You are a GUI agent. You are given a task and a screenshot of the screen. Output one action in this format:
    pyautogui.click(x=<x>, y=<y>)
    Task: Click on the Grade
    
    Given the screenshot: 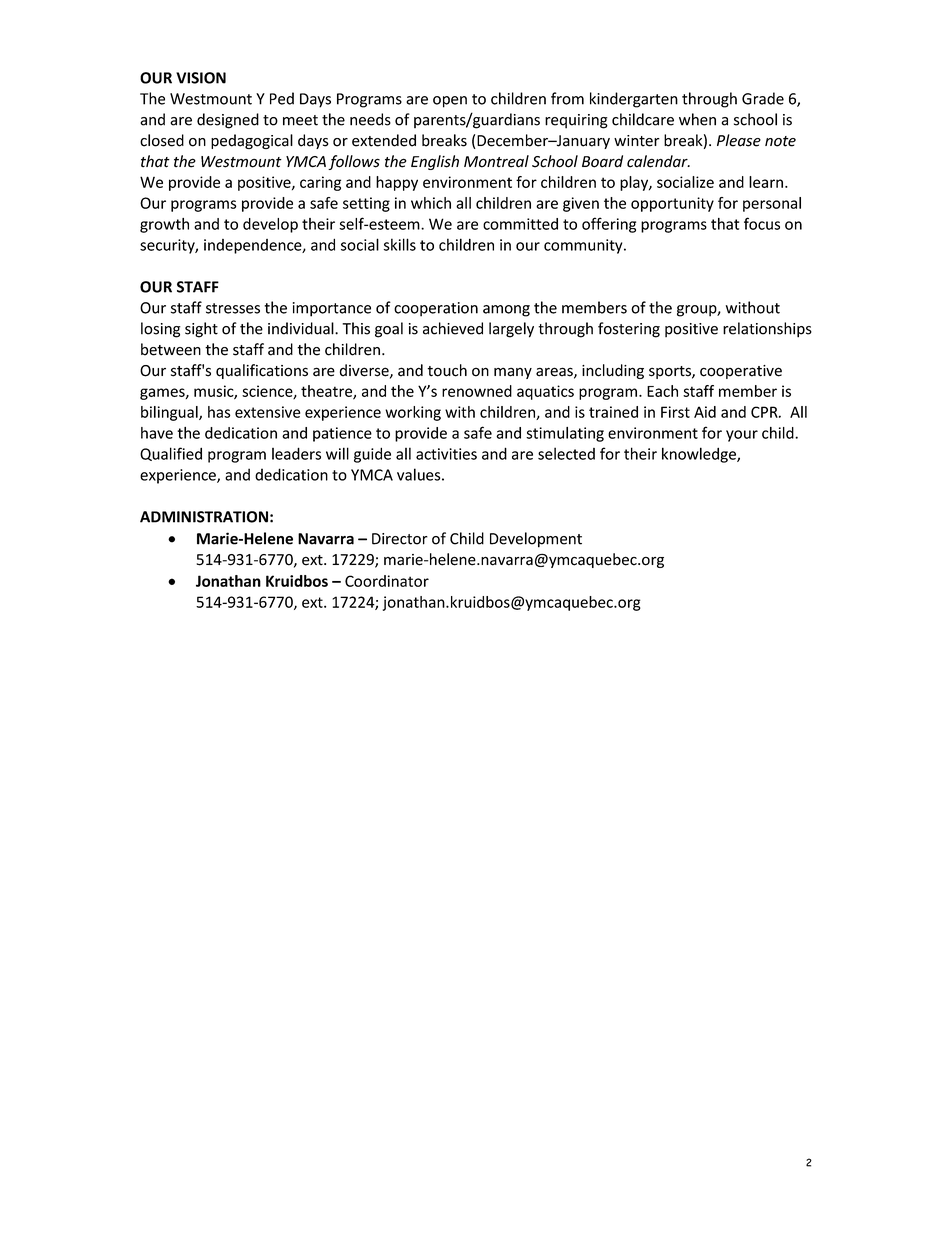 What is the action you would take?
    pyautogui.click(x=763, y=98)
